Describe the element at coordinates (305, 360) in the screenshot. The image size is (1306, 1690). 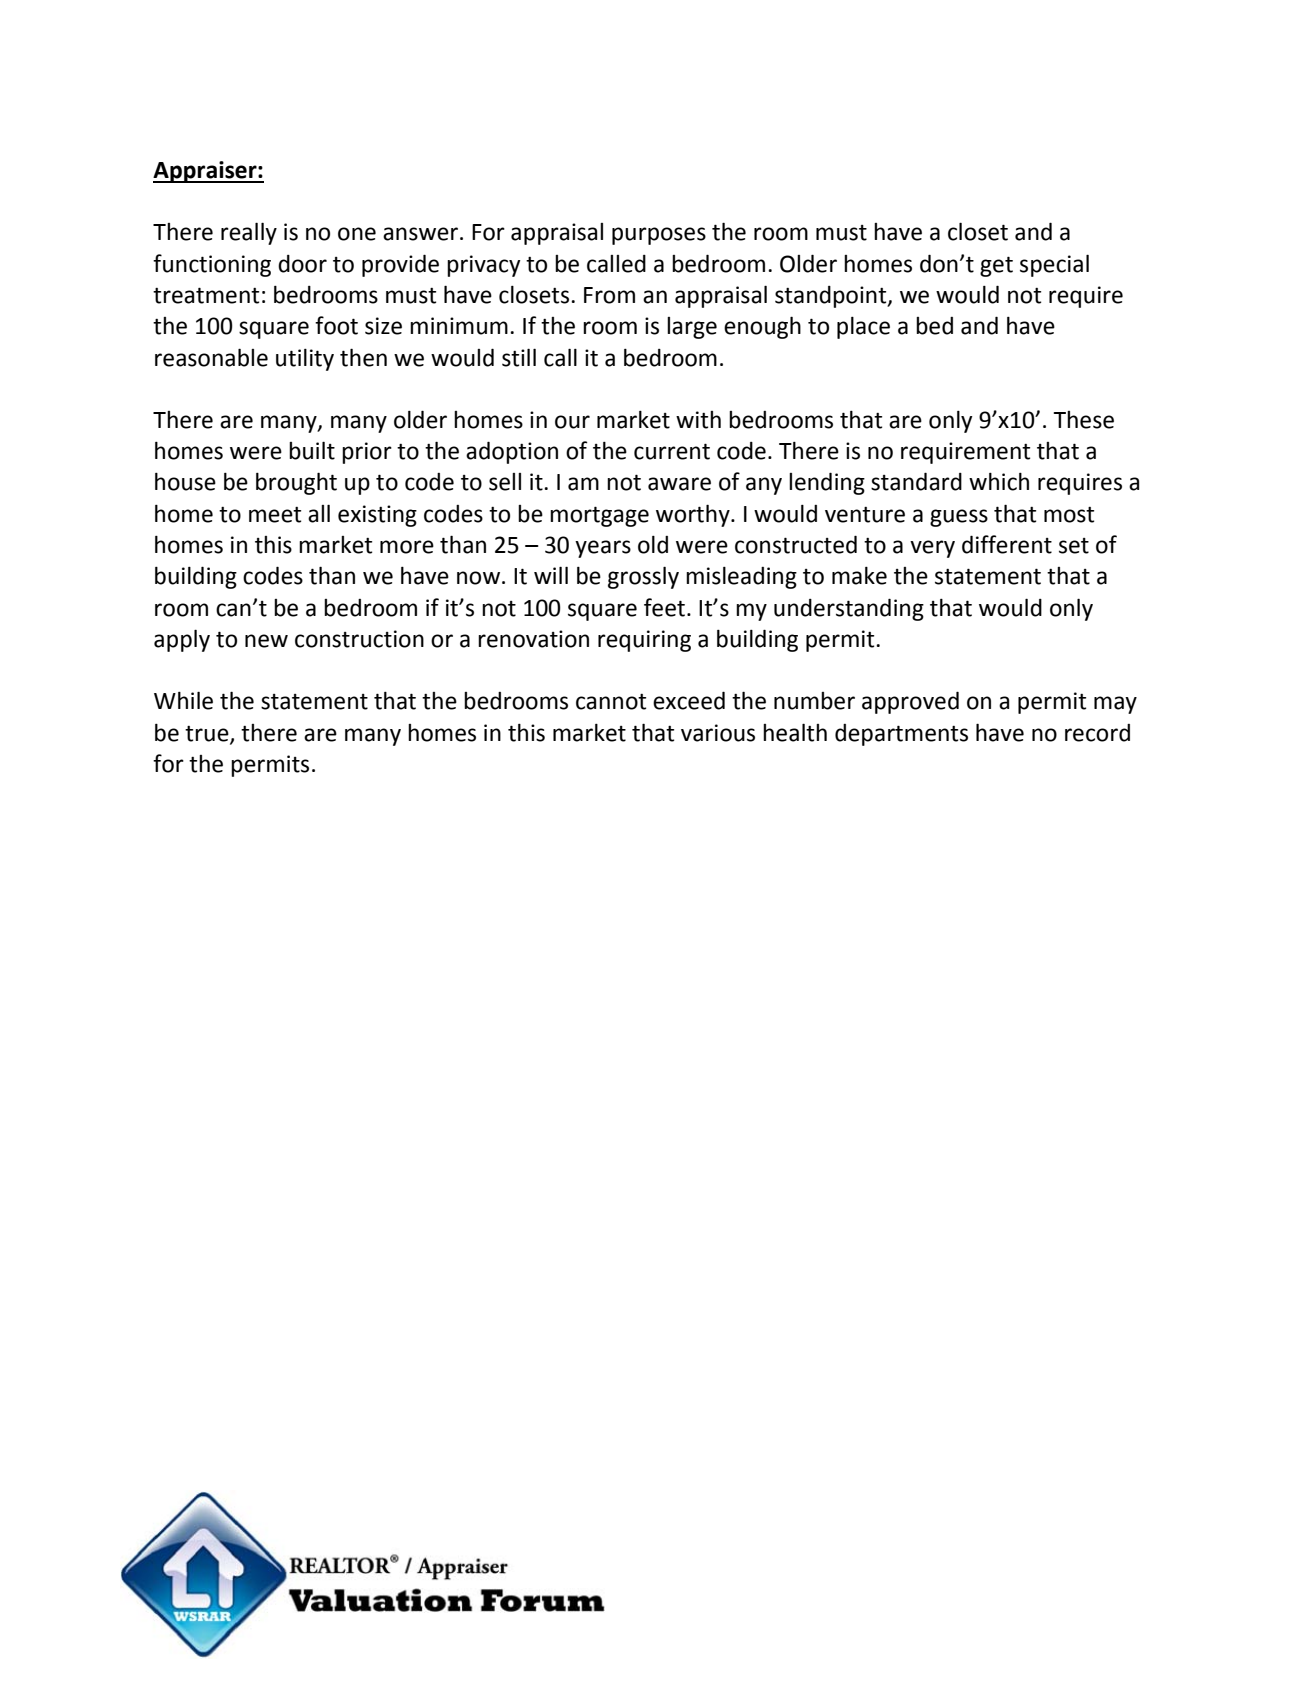
I see `utility` at that location.
